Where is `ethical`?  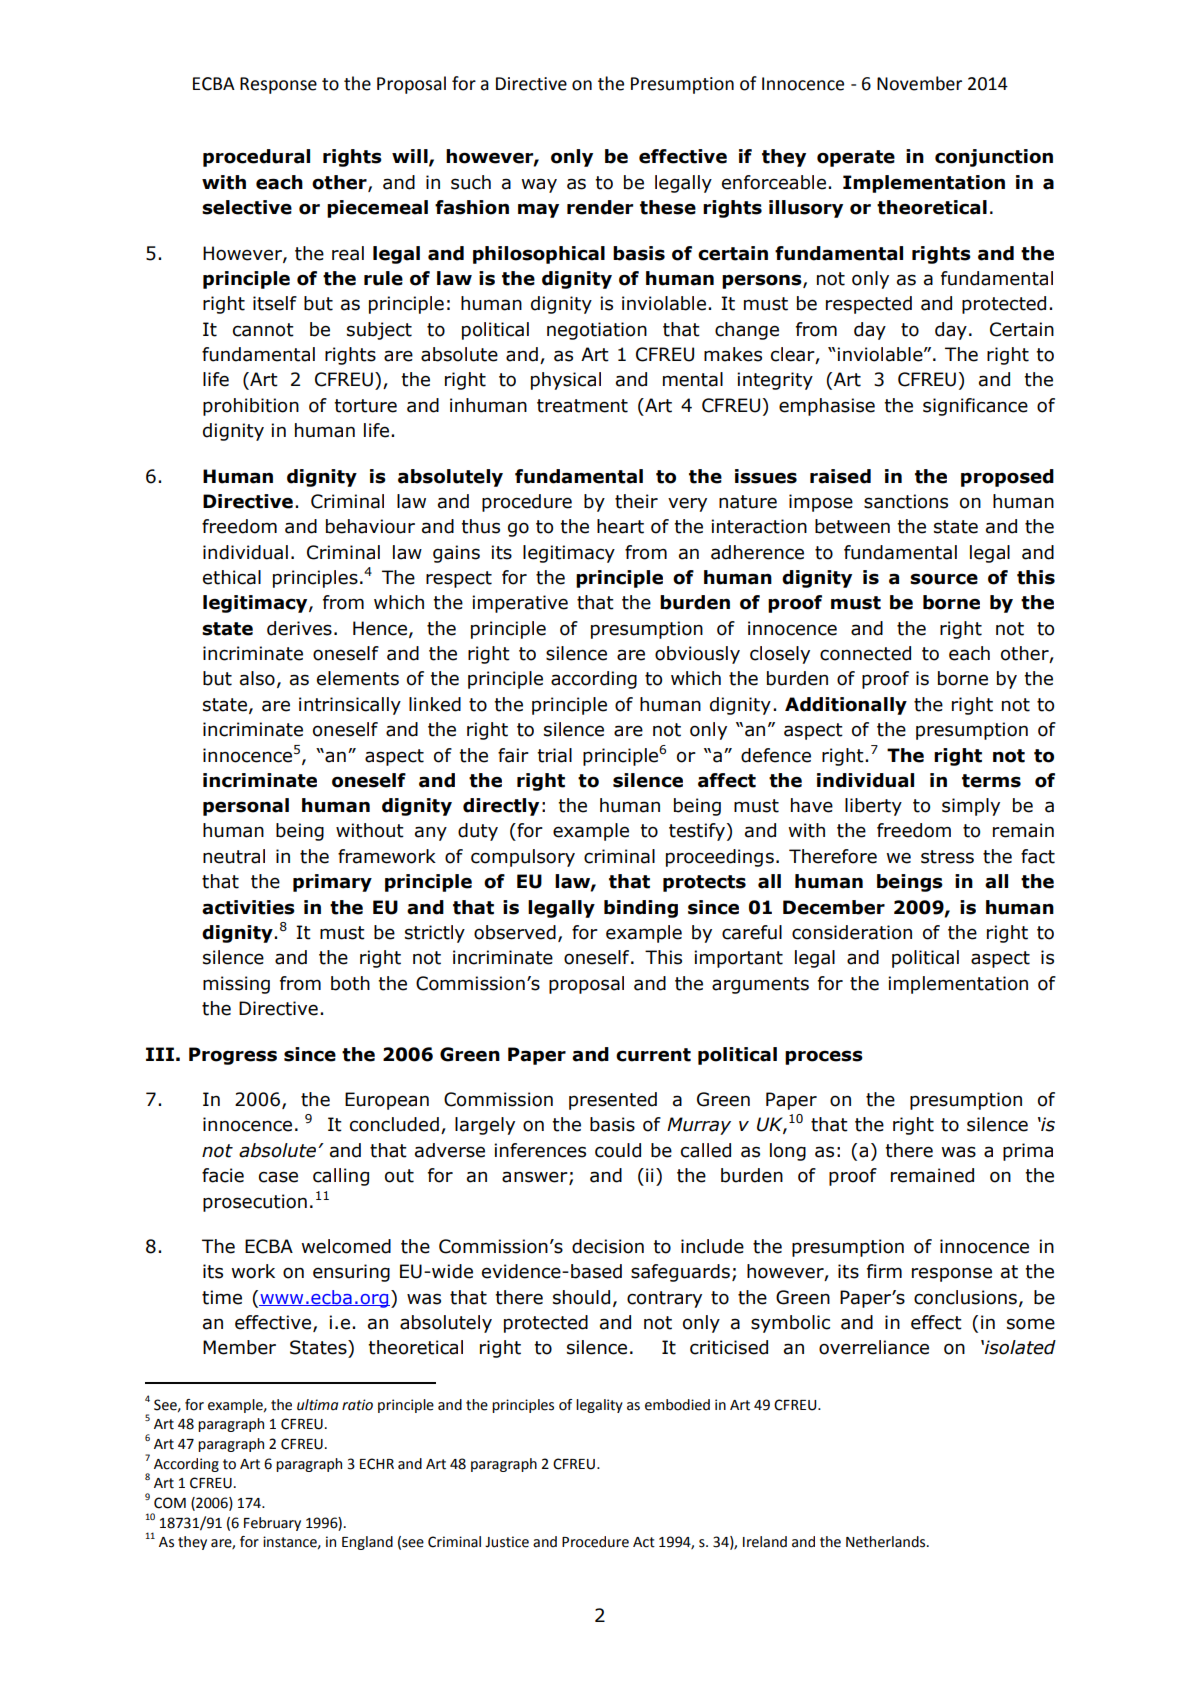 ethical is located at coordinates (232, 577).
